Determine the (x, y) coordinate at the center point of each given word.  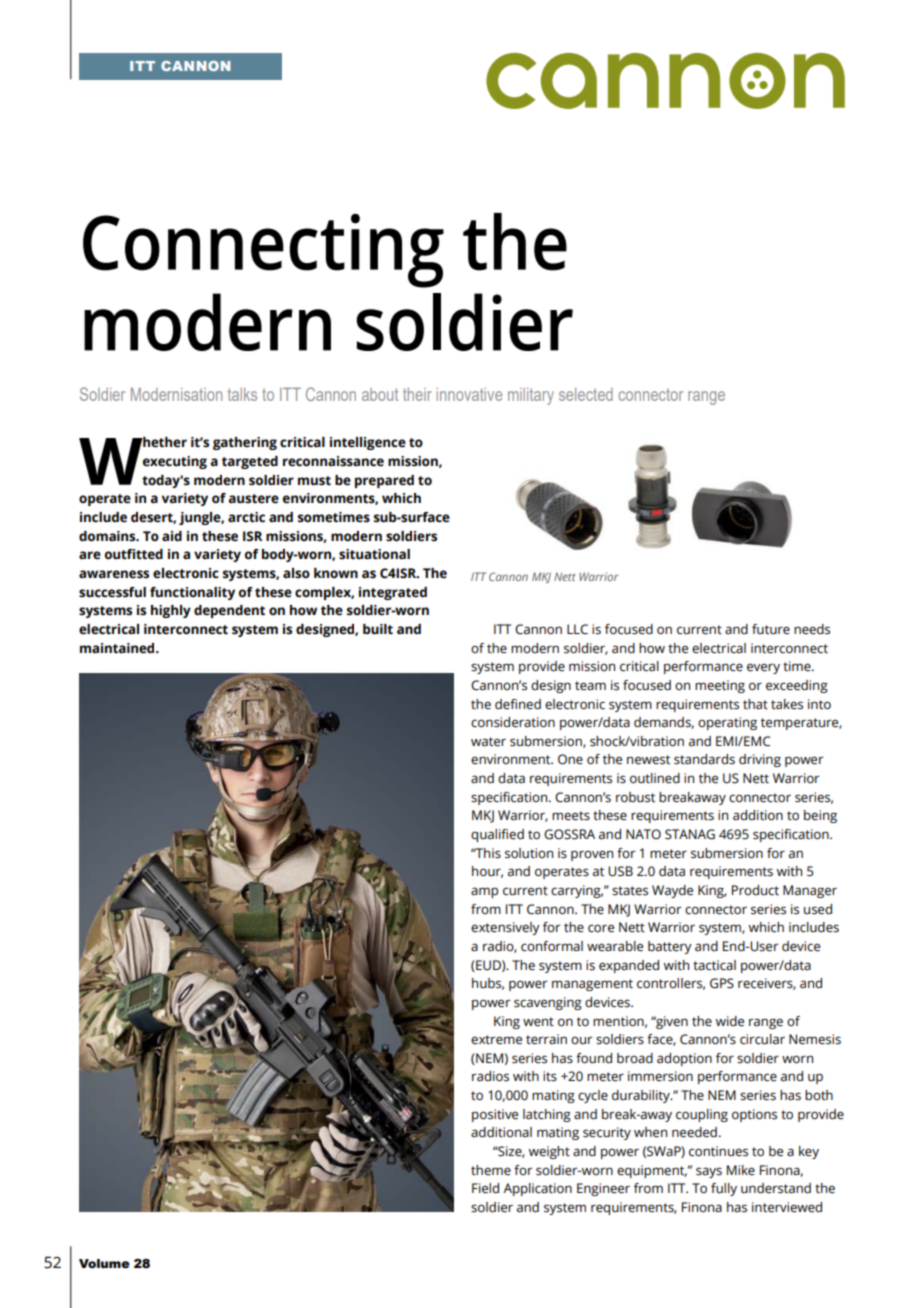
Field (485, 1188)
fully (724, 1189)
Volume (104, 1264)
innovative (469, 394)
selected (586, 394)
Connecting (263, 251)
